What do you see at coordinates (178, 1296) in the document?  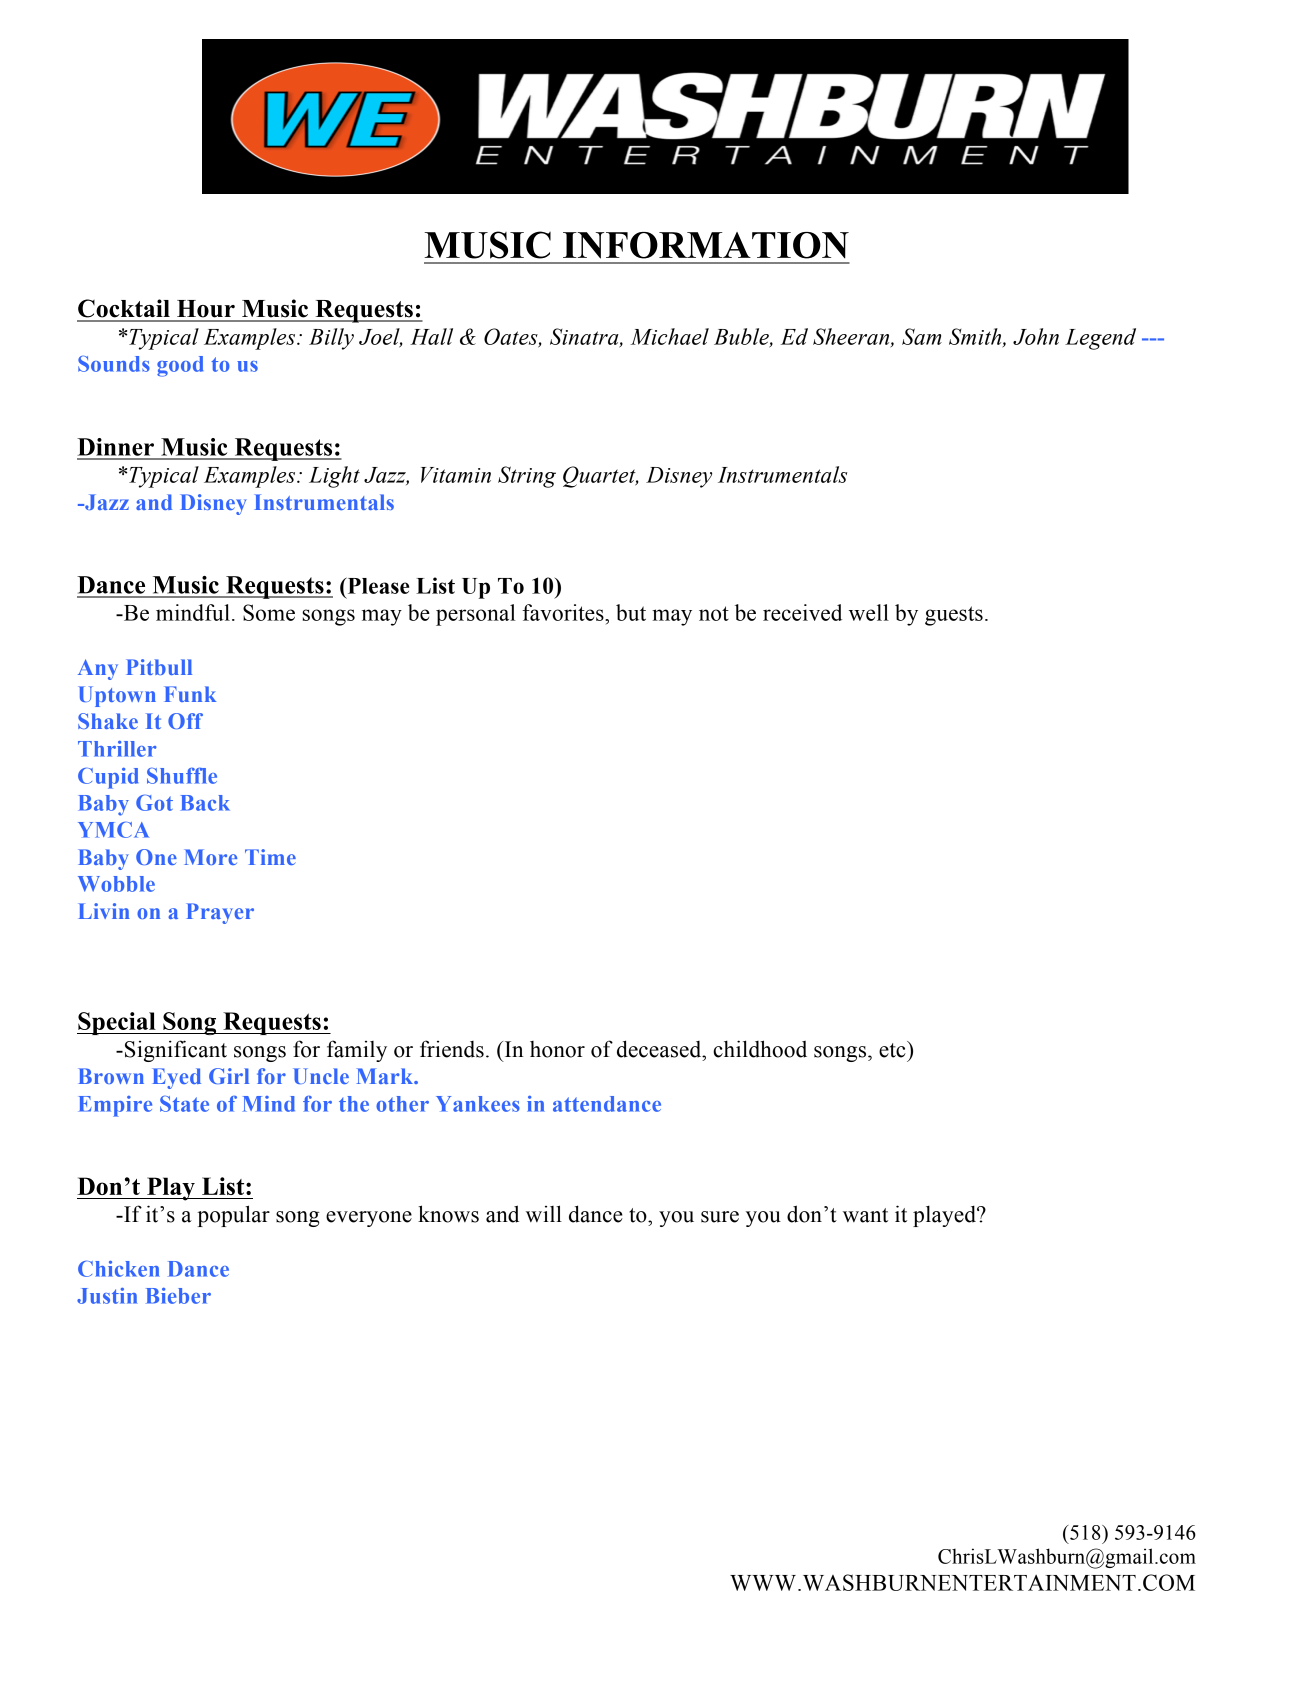 I see `Bieber` at bounding box center [178, 1296].
